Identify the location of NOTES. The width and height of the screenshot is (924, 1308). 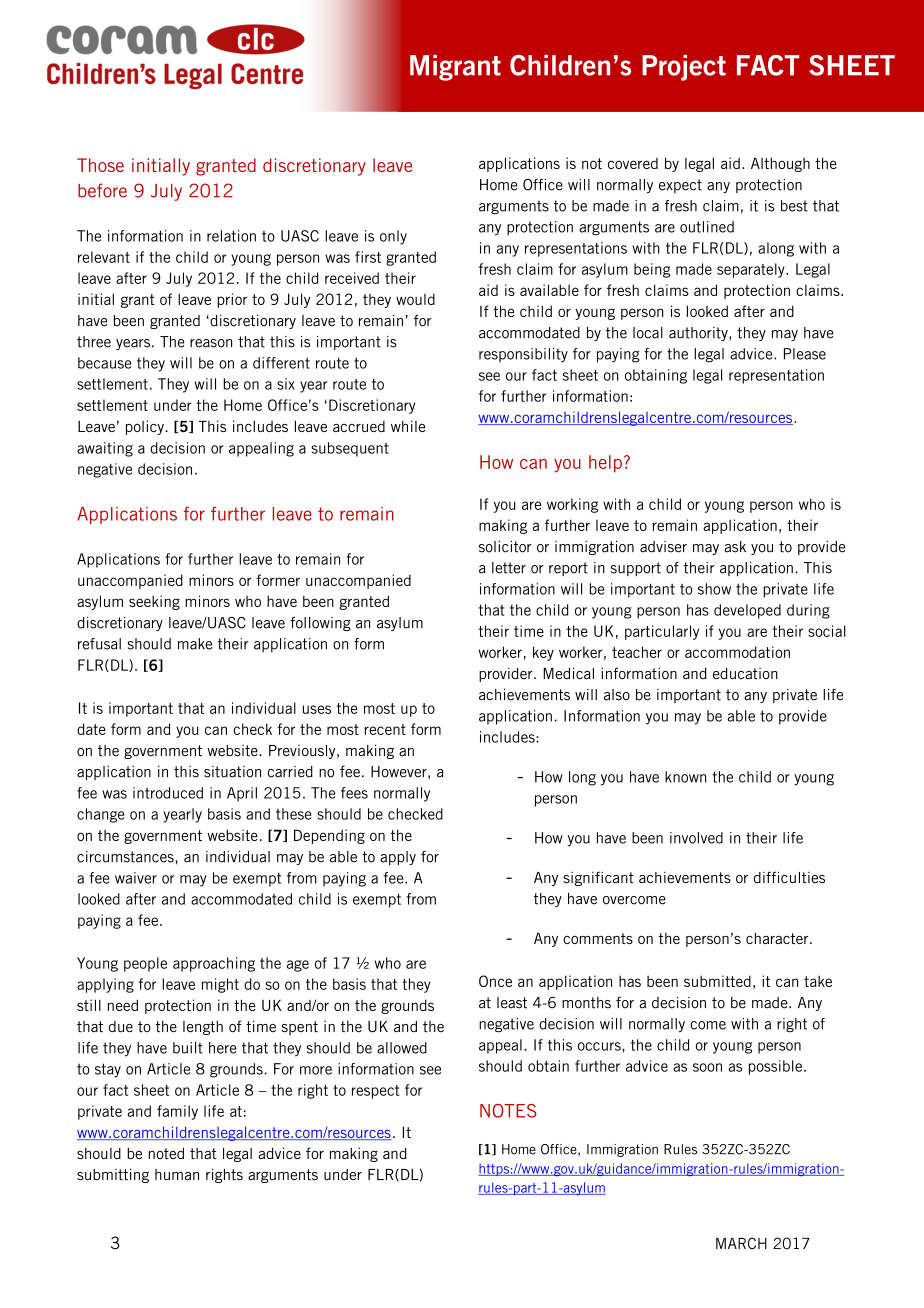
(508, 1111).
